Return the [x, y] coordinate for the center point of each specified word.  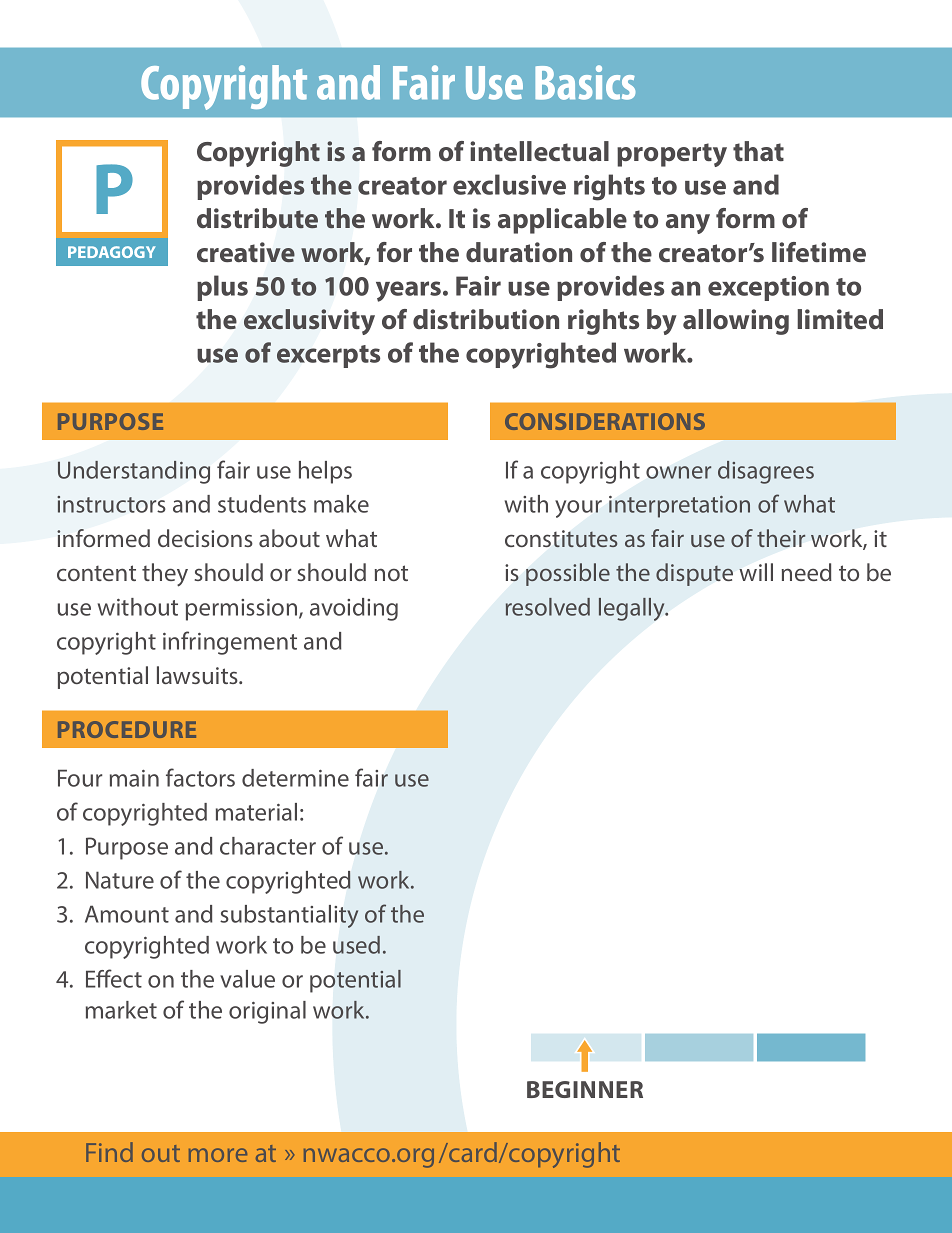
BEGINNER [585, 1089]
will [756, 572]
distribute [257, 218]
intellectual [539, 151]
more [218, 1155]
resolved [548, 607]
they [165, 575]
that [758, 151]
